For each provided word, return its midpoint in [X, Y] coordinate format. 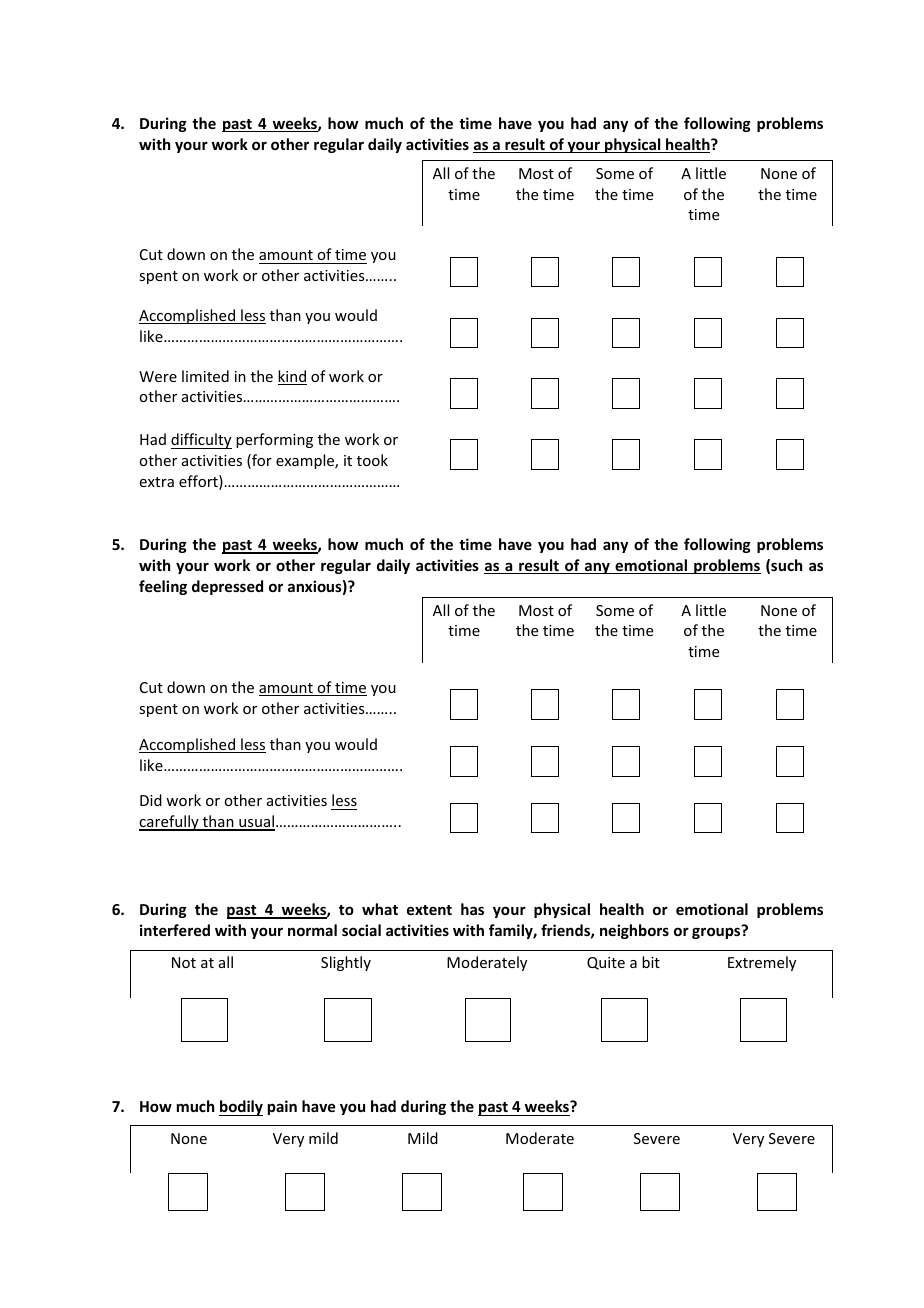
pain [282, 1107]
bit [651, 962]
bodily [241, 1108]
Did [151, 800]
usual [256, 822]
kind [292, 377]
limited [205, 376]
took [372, 460]
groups [717, 932]
